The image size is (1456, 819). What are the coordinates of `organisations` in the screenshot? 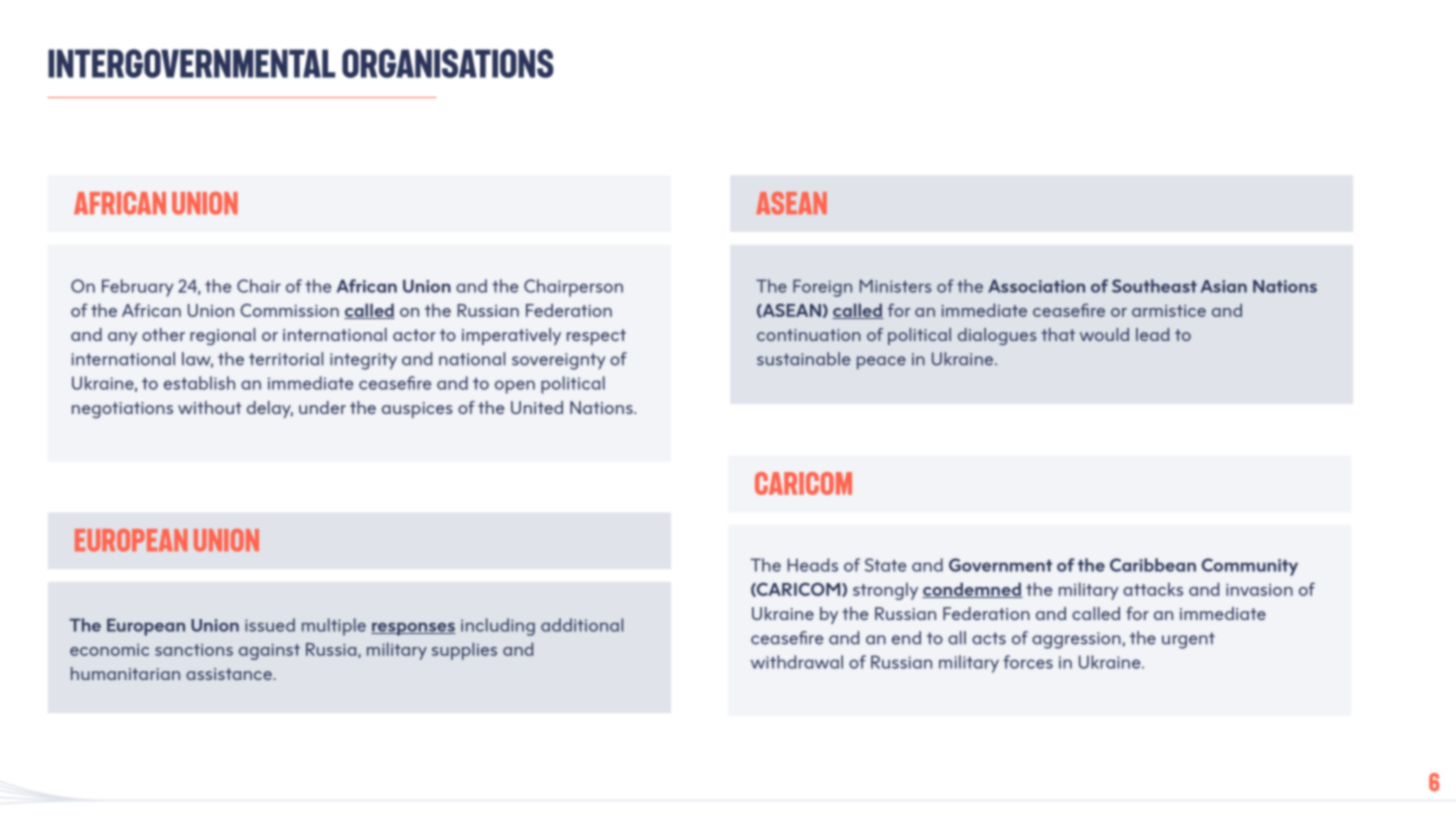 It's located at (448, 63).
